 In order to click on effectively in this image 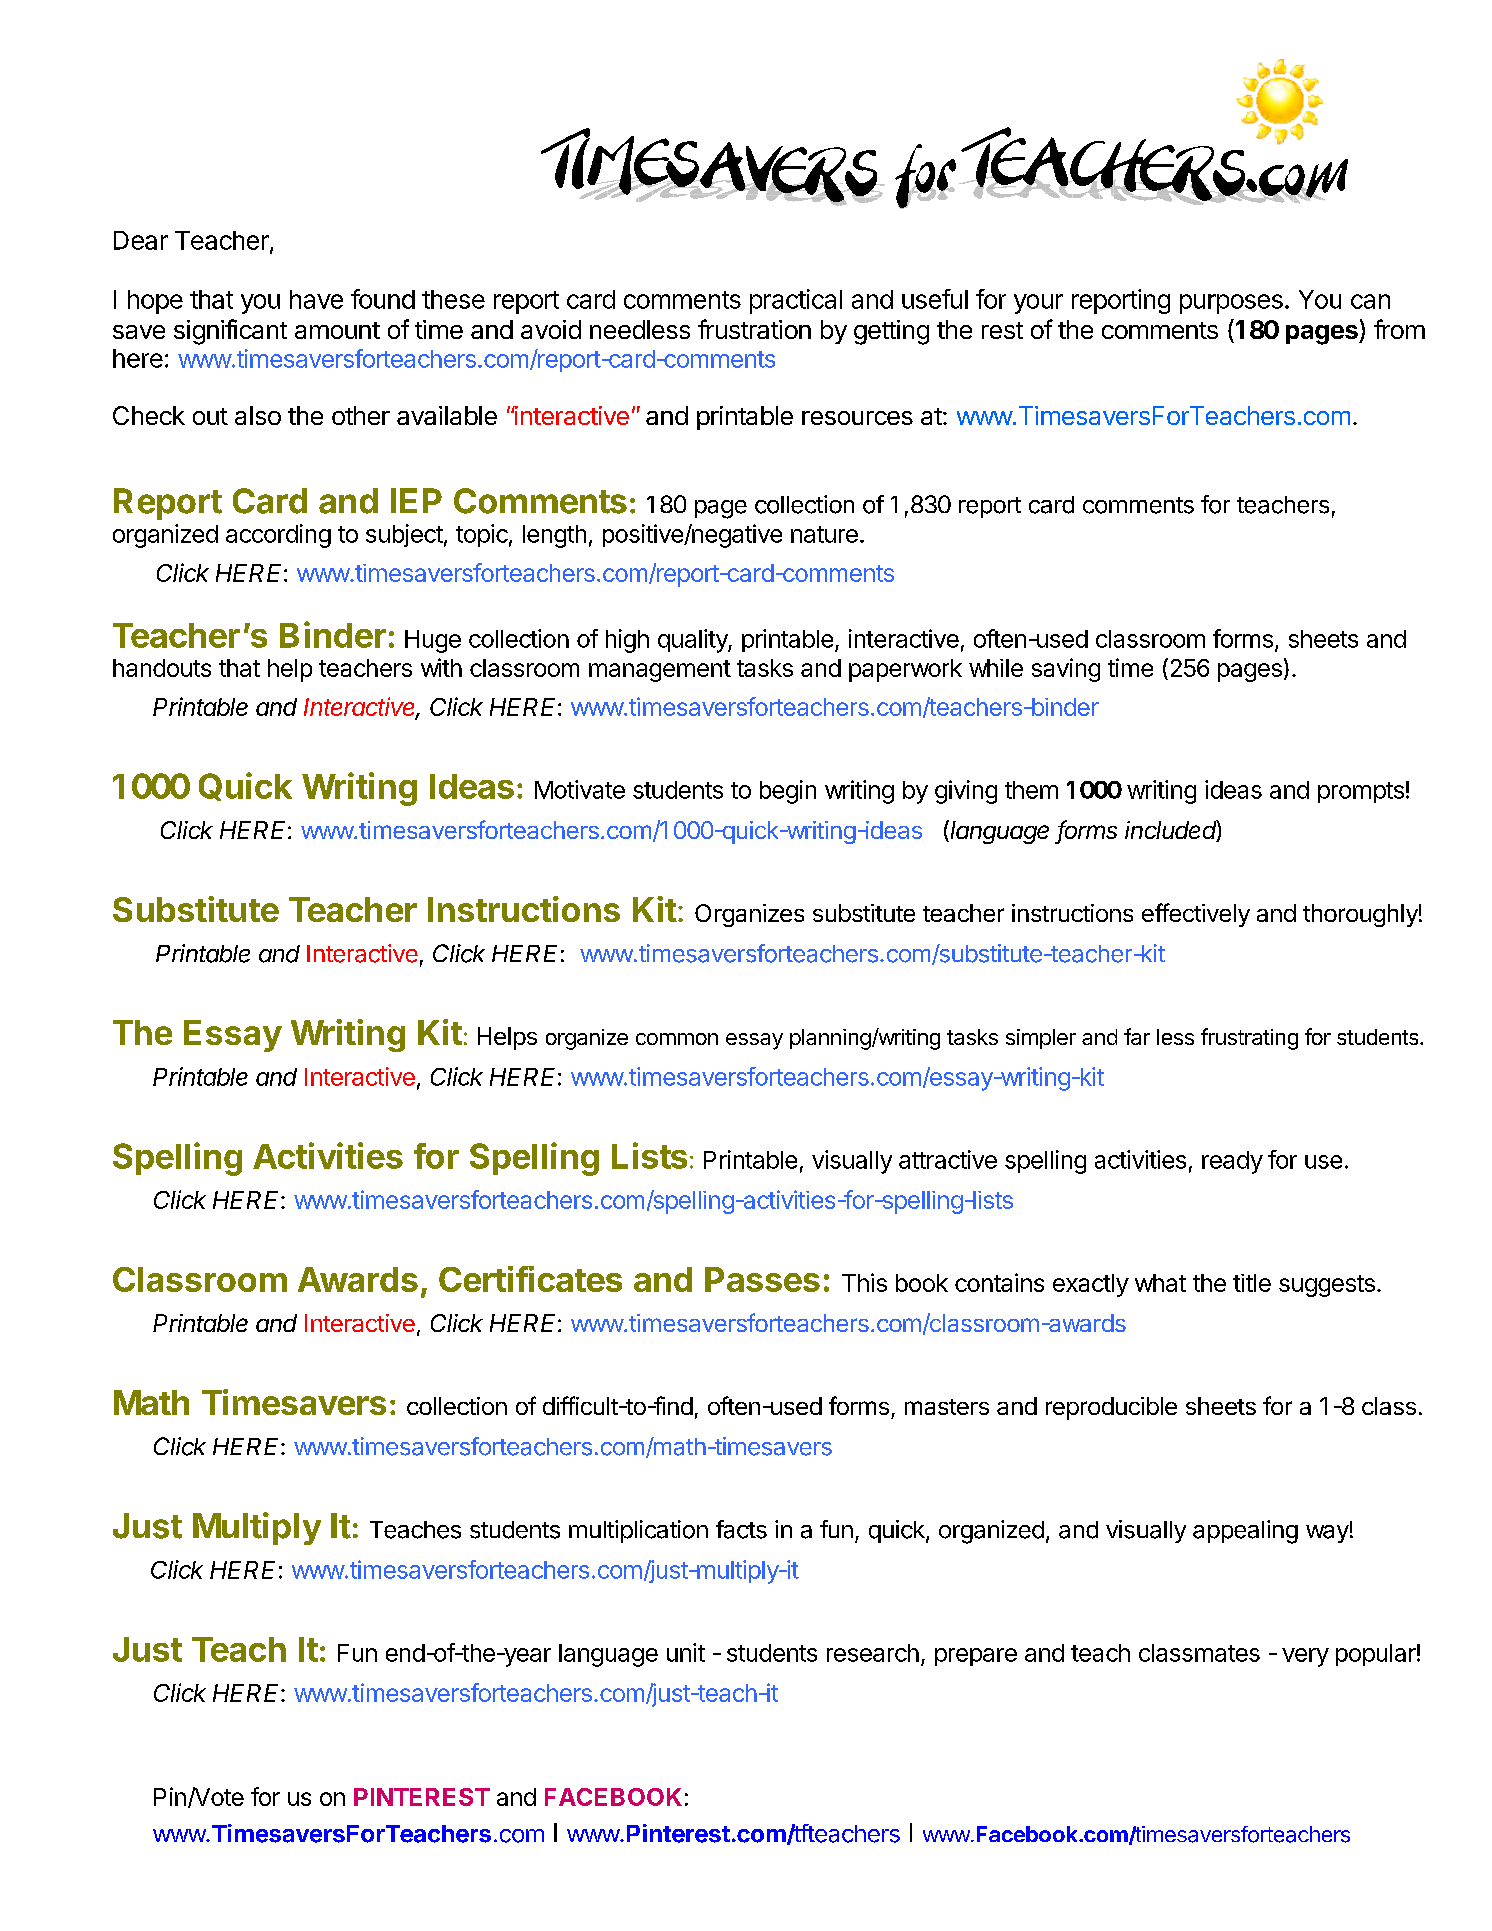, I will do `click(1196, 915)`.
